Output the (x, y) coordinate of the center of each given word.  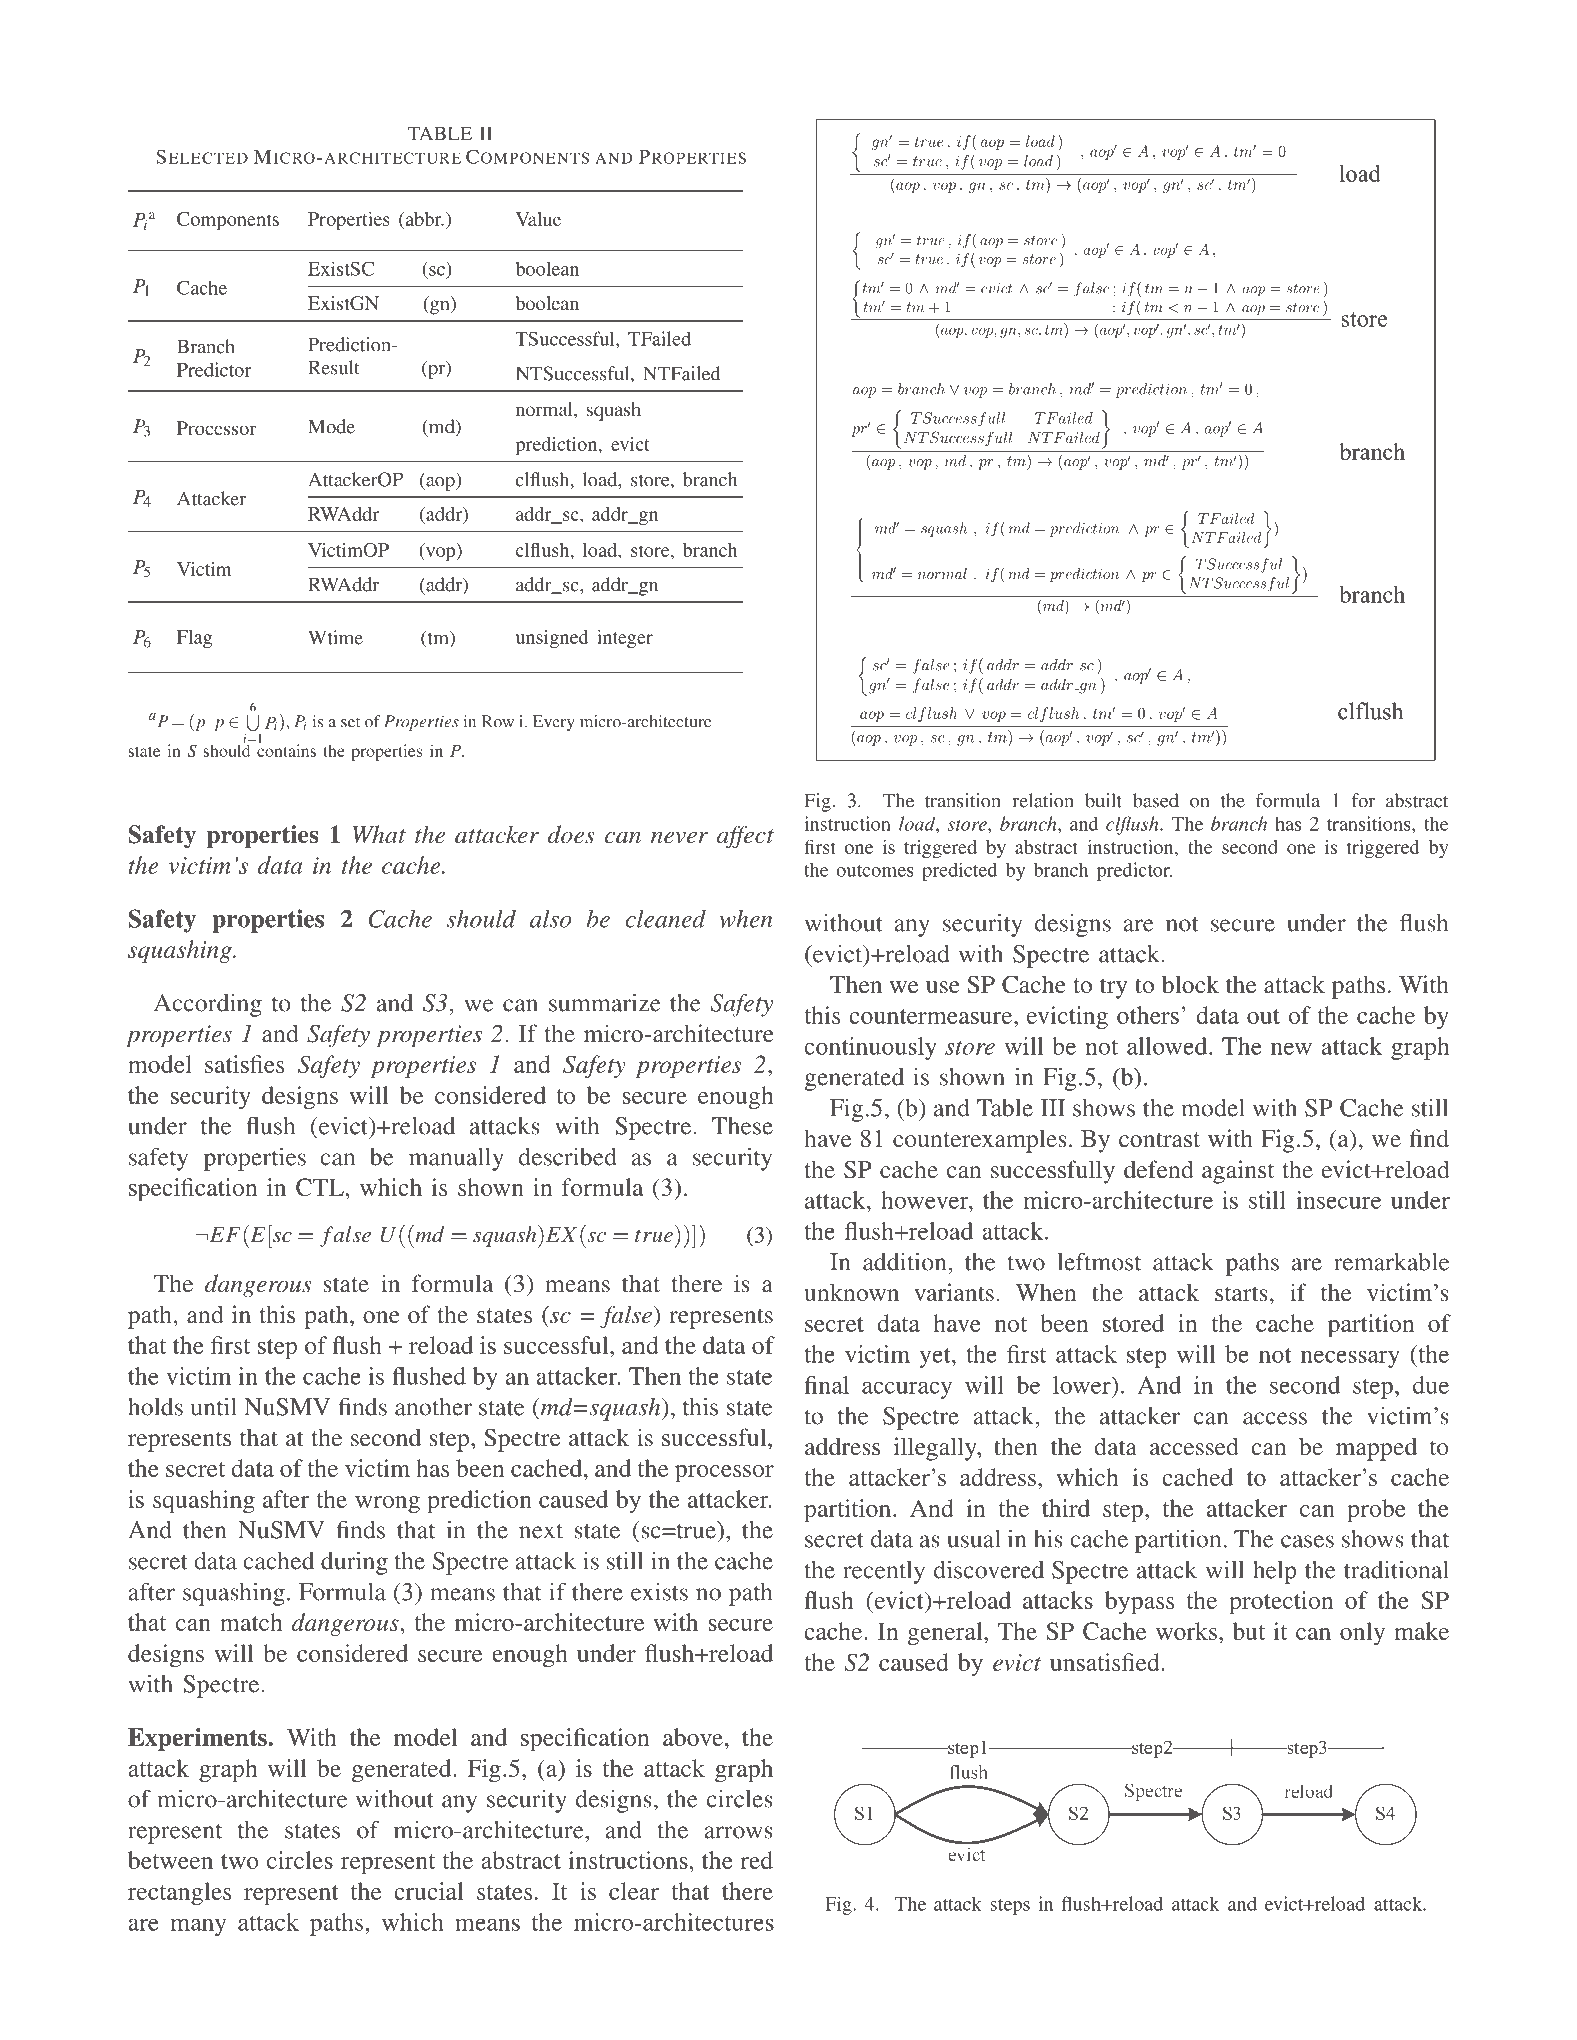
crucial (429, 1891)
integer (625, 639)
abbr (423, 219)
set (350, 722)
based (1156, 800)
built (1103, 800)
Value (538, 219)
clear (634, 1891)
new (1291, 1048)
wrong (387, 1505)
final (827, 1385)
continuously (870, 1048)
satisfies (244, 1064)
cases (1307, 1541)
